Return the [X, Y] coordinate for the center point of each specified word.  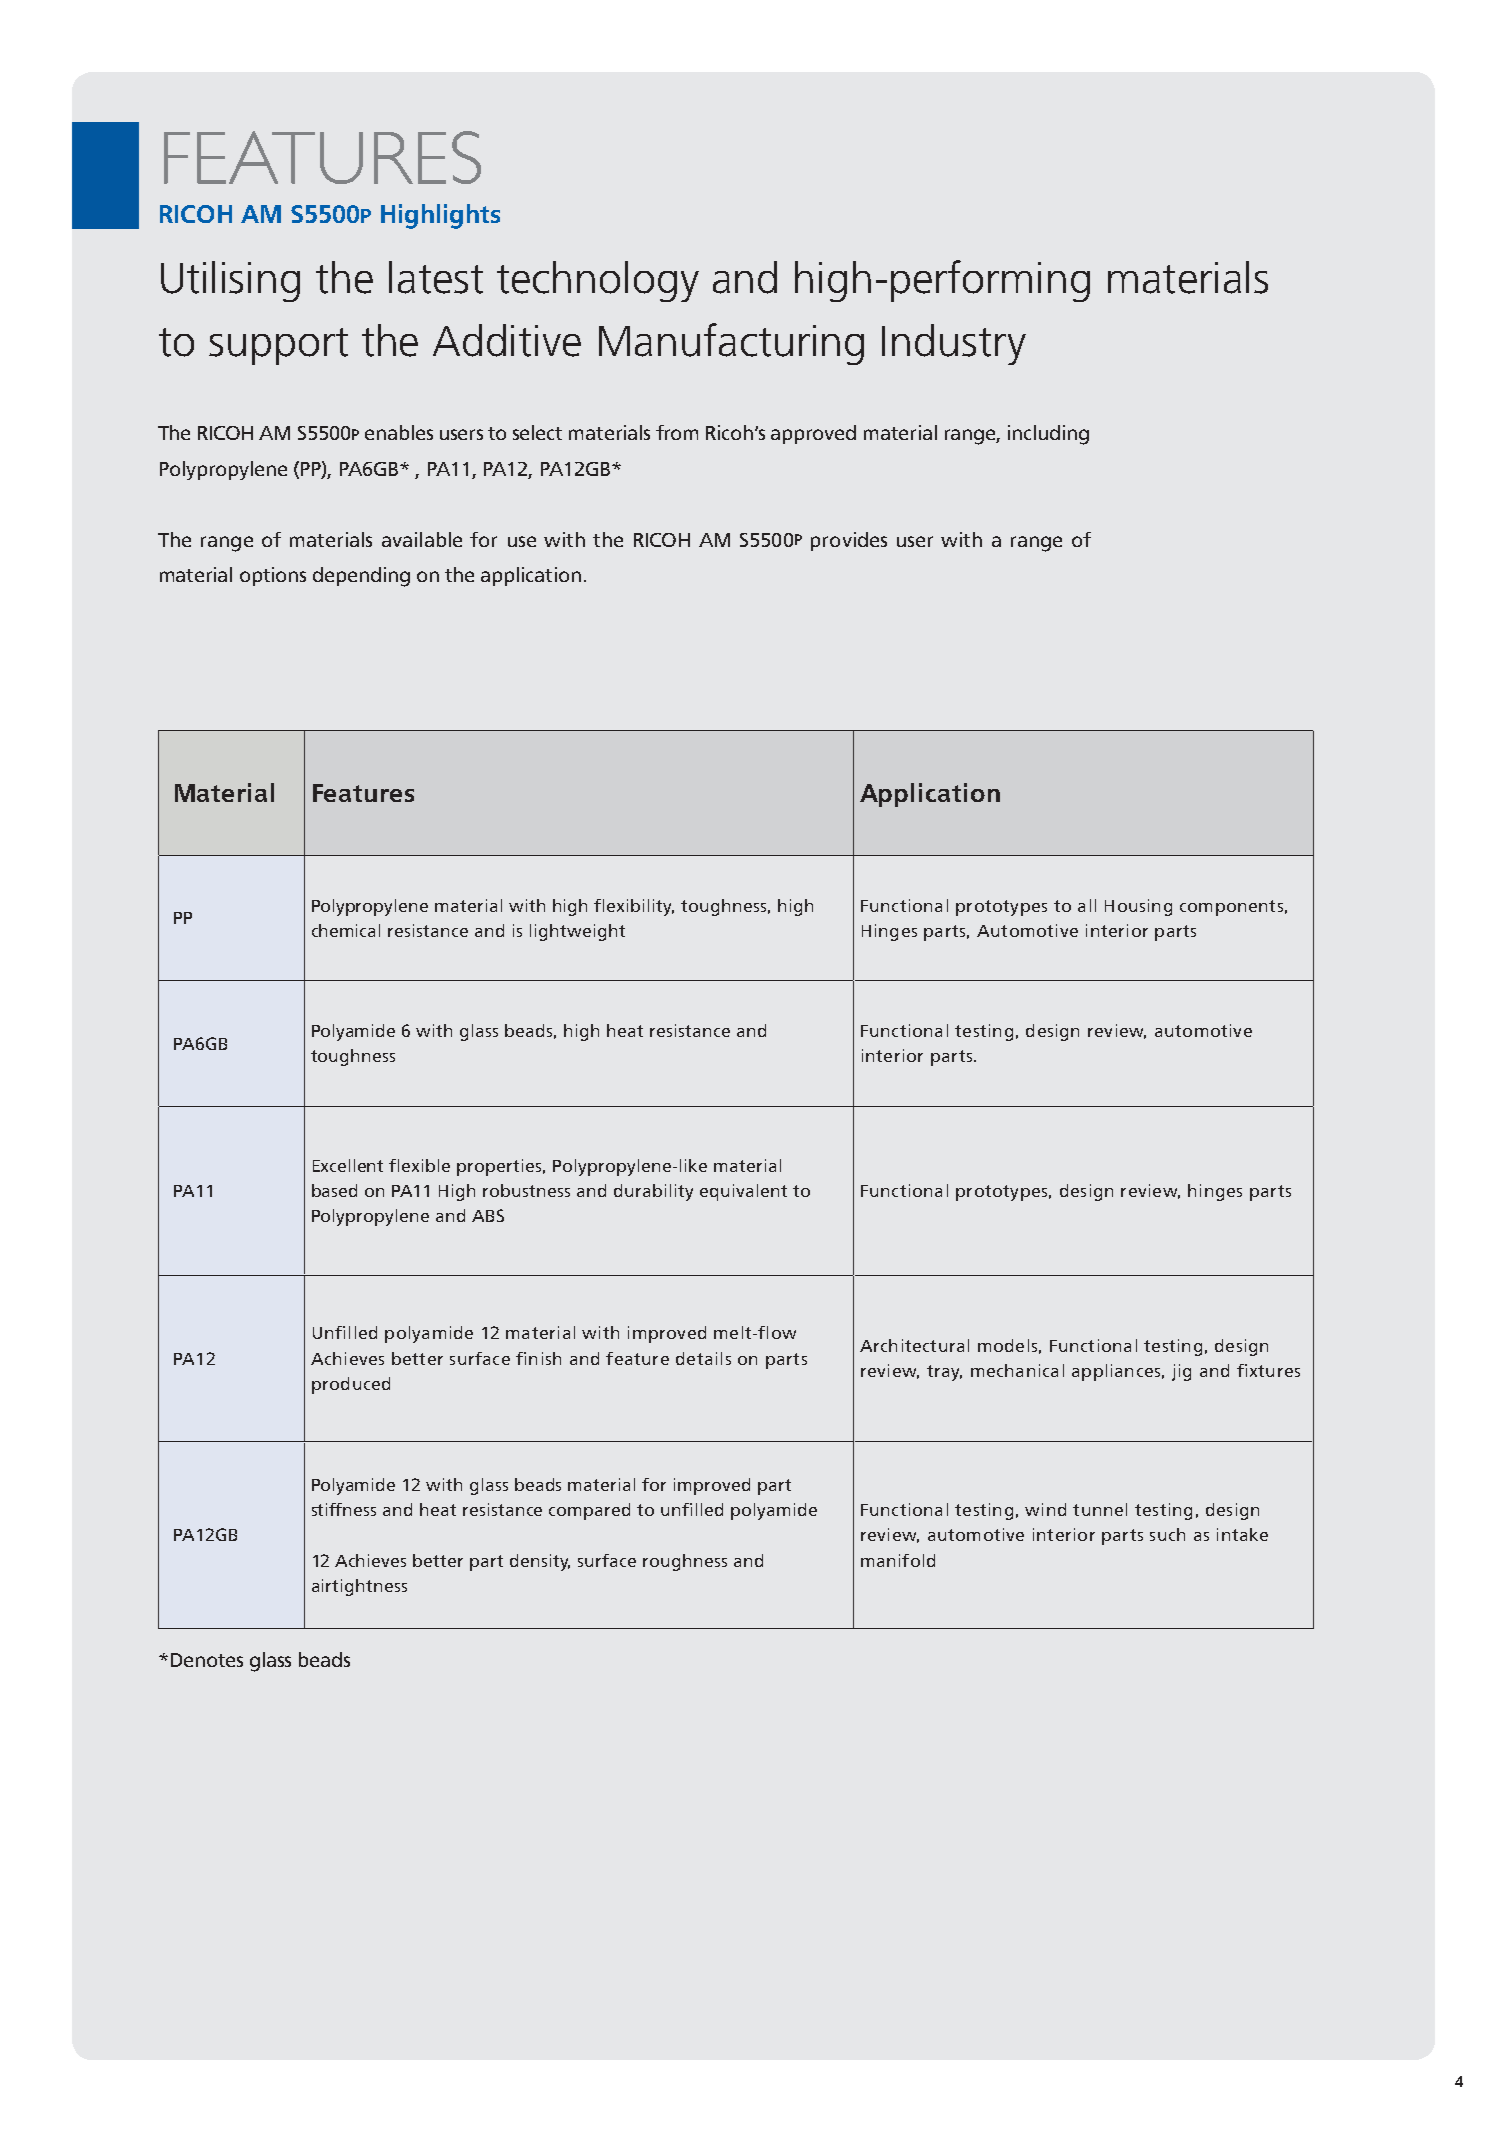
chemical [346, 930]
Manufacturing [731, 344]
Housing [1138, 907]
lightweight [577, 932]
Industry [954, 344]
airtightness [359, 1587]
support [278, 346]
